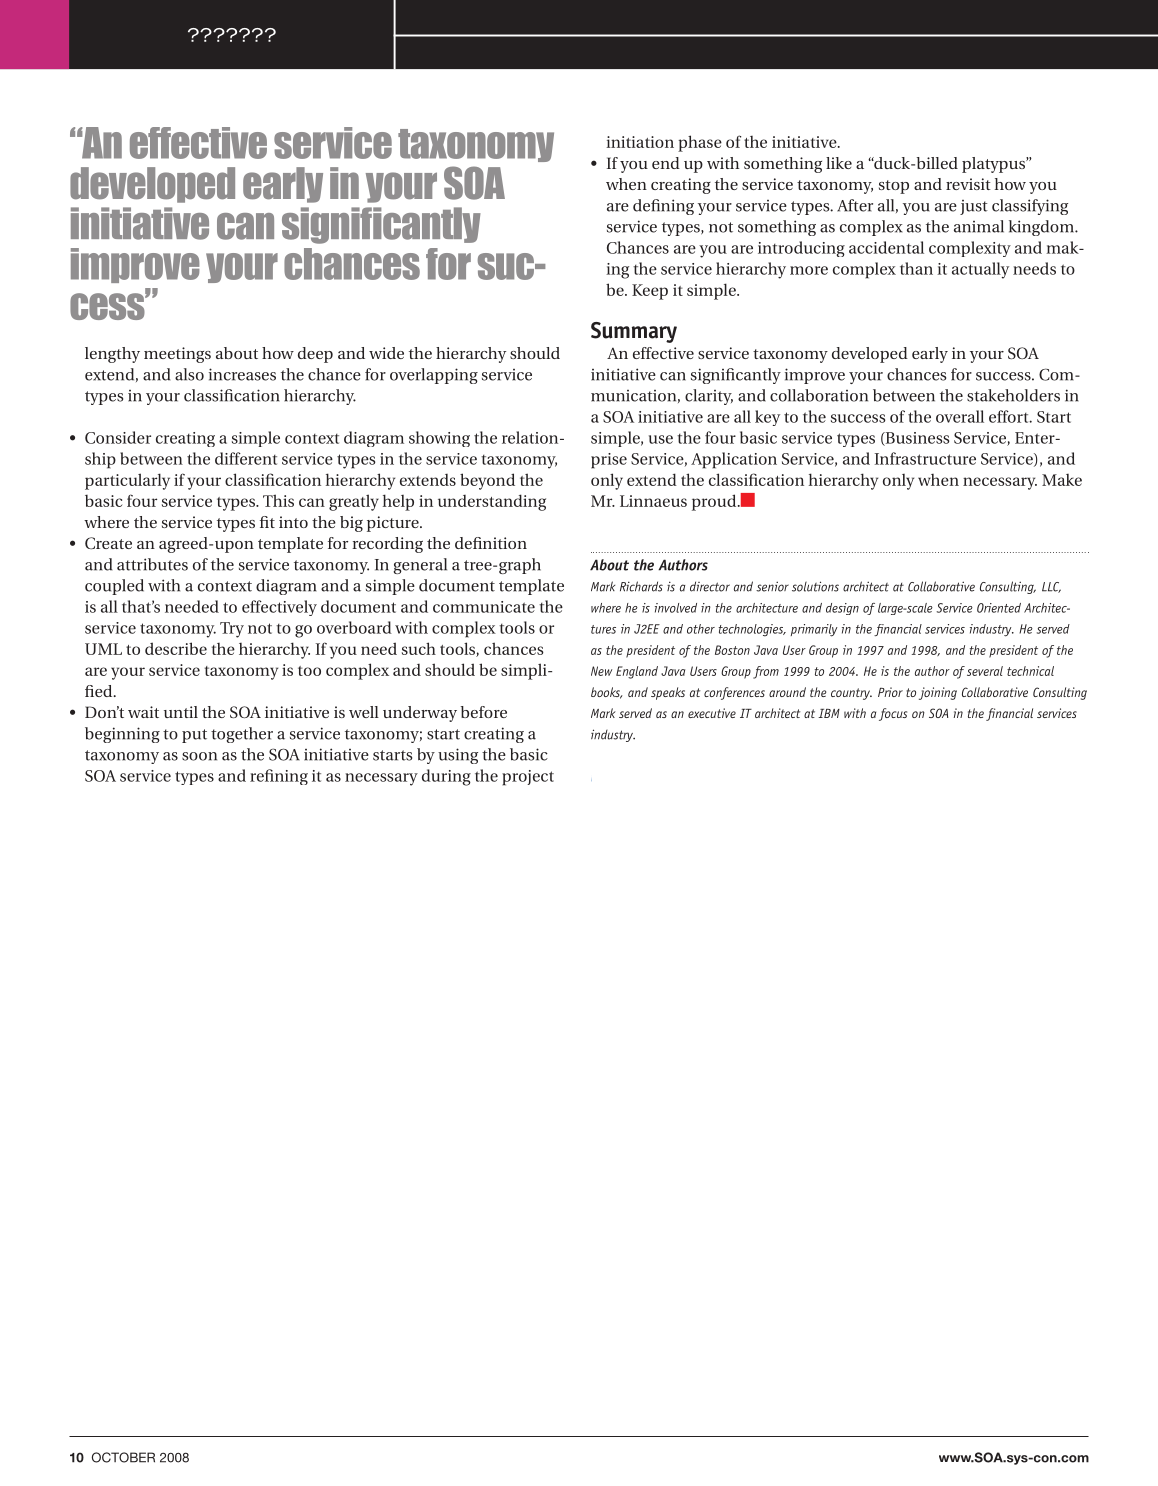 This image has width=1158, height=1486. What do you see at coordinates (918, 608) in the image?
I see `SCALE` at bounding box center [918, 608].
